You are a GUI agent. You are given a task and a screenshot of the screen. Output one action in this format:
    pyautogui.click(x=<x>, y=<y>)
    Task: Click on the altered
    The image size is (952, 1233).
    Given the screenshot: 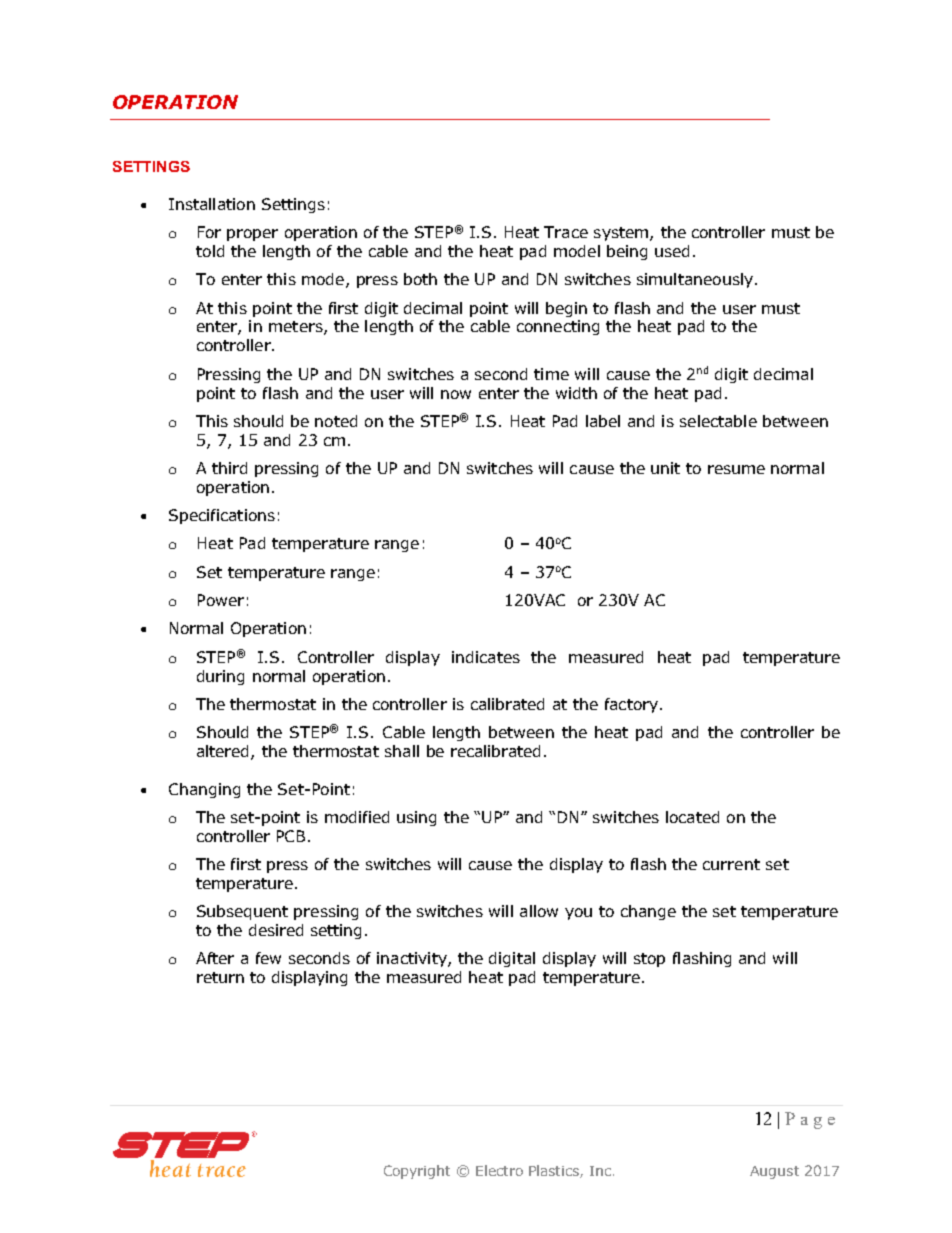 What is the action you would take?
    pyautogui.click(x=224, y=752)
